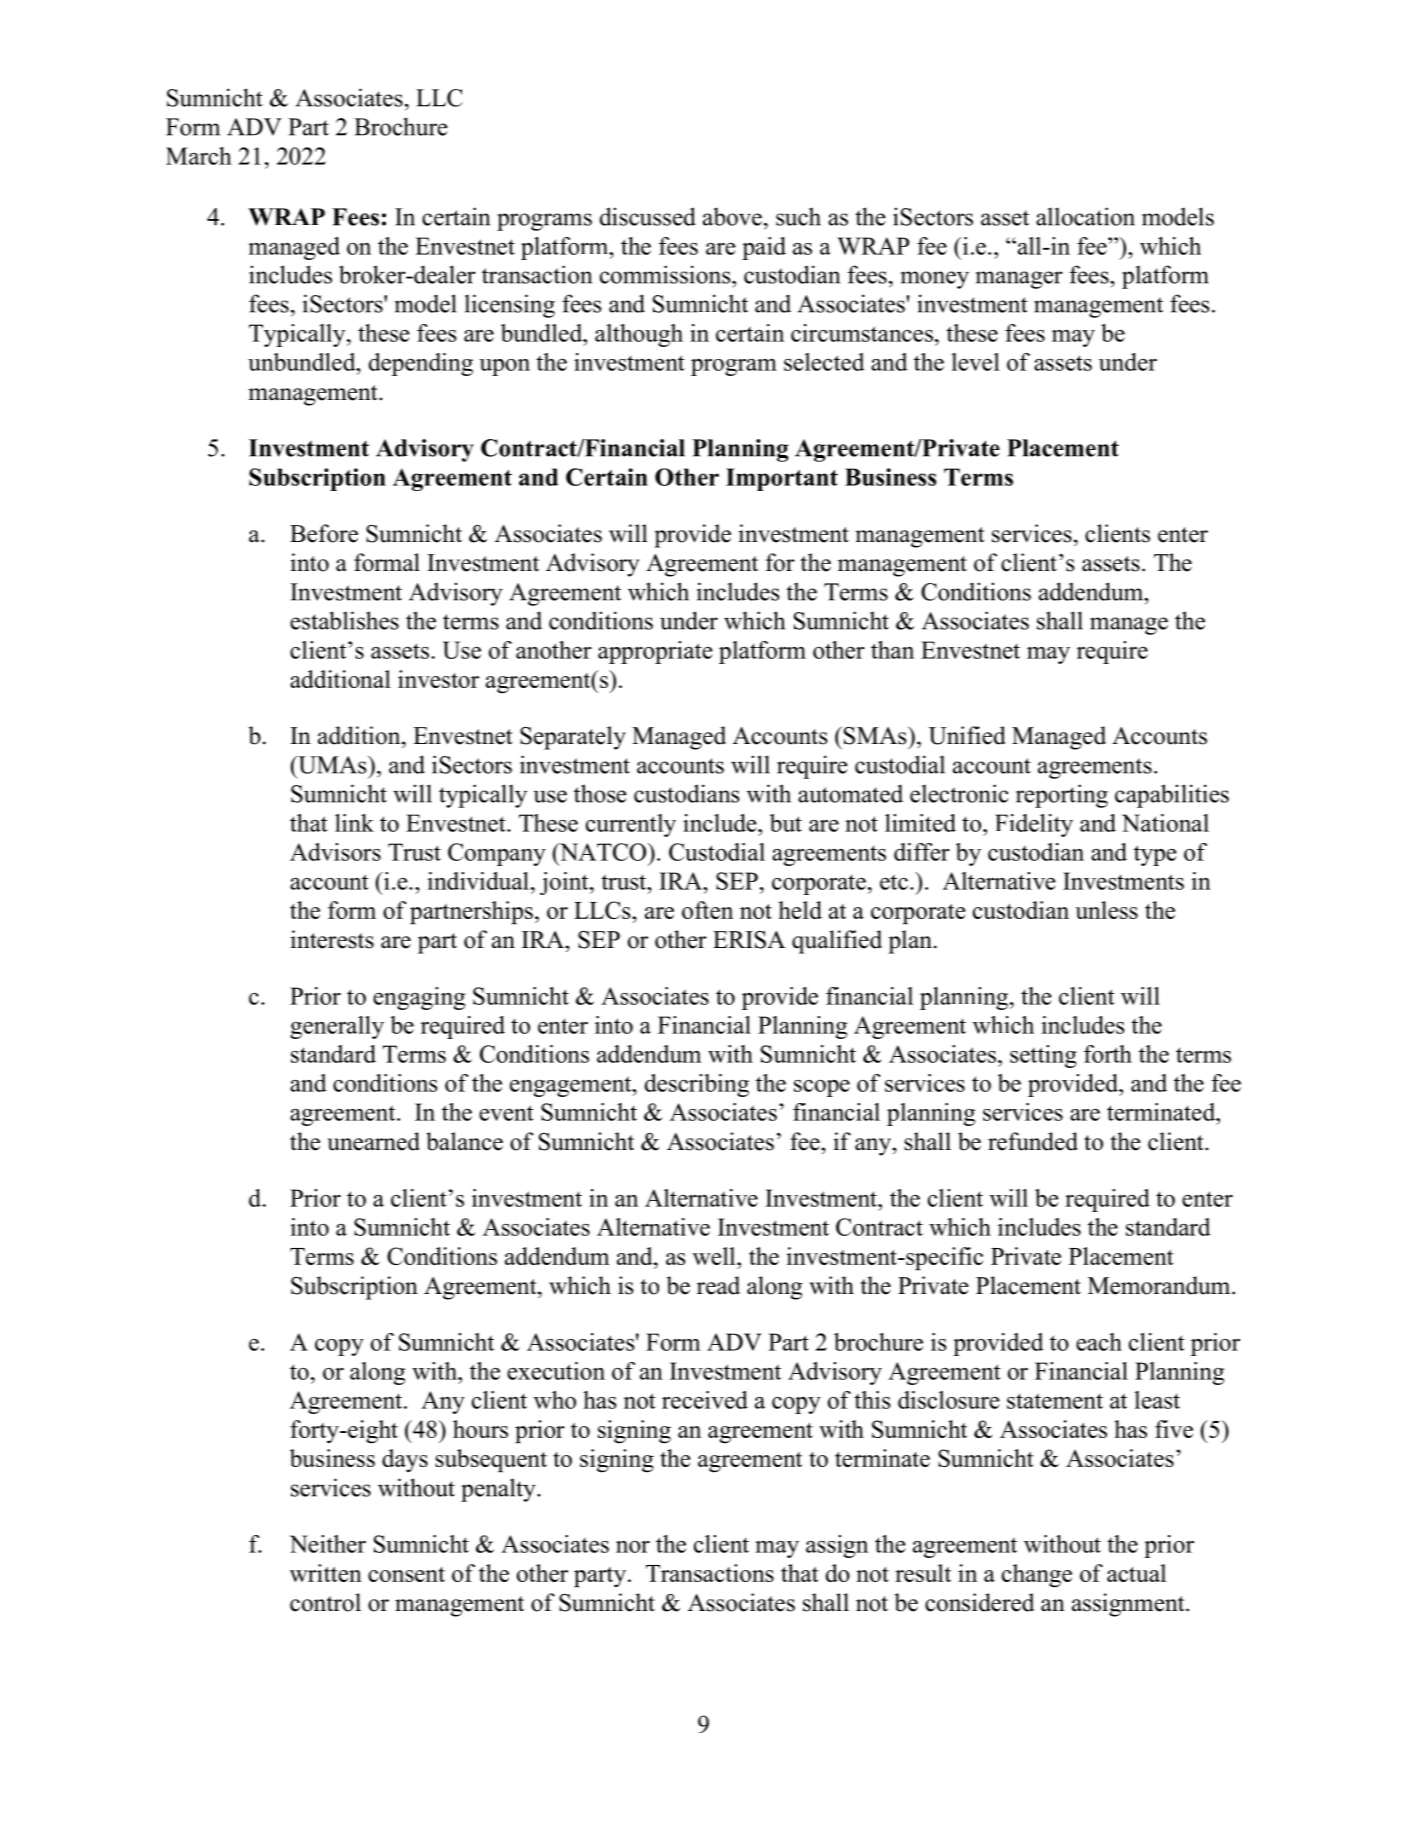 The image size is (1407, 1821). Describe the element at coordinates (199, 156) in the document. I see `March` at that location.
